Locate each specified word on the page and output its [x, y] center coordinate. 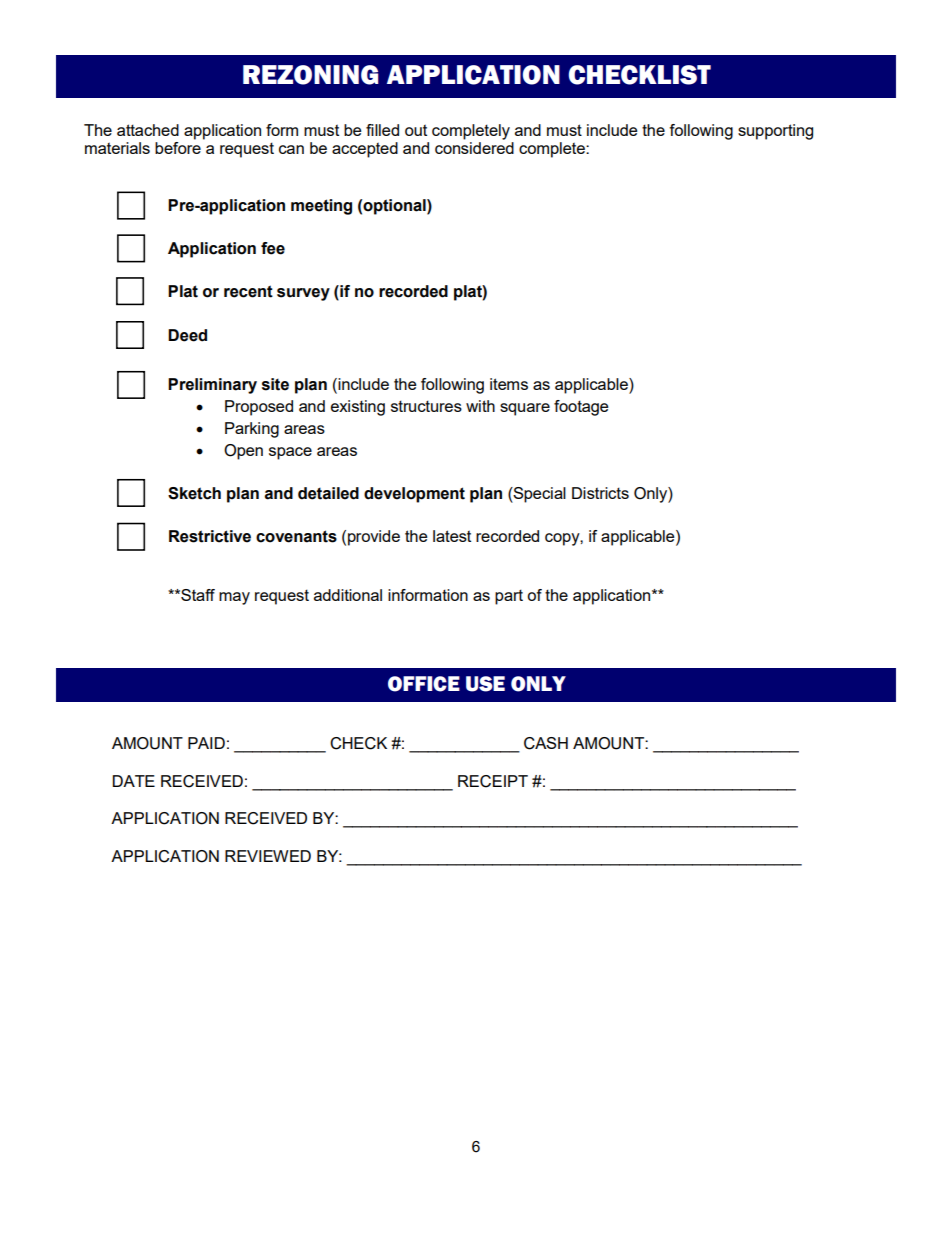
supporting [775, 132]
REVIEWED [268, 856]
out [416, 130]
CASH [546, 743]
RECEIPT [493, 781]
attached [148, 130]
